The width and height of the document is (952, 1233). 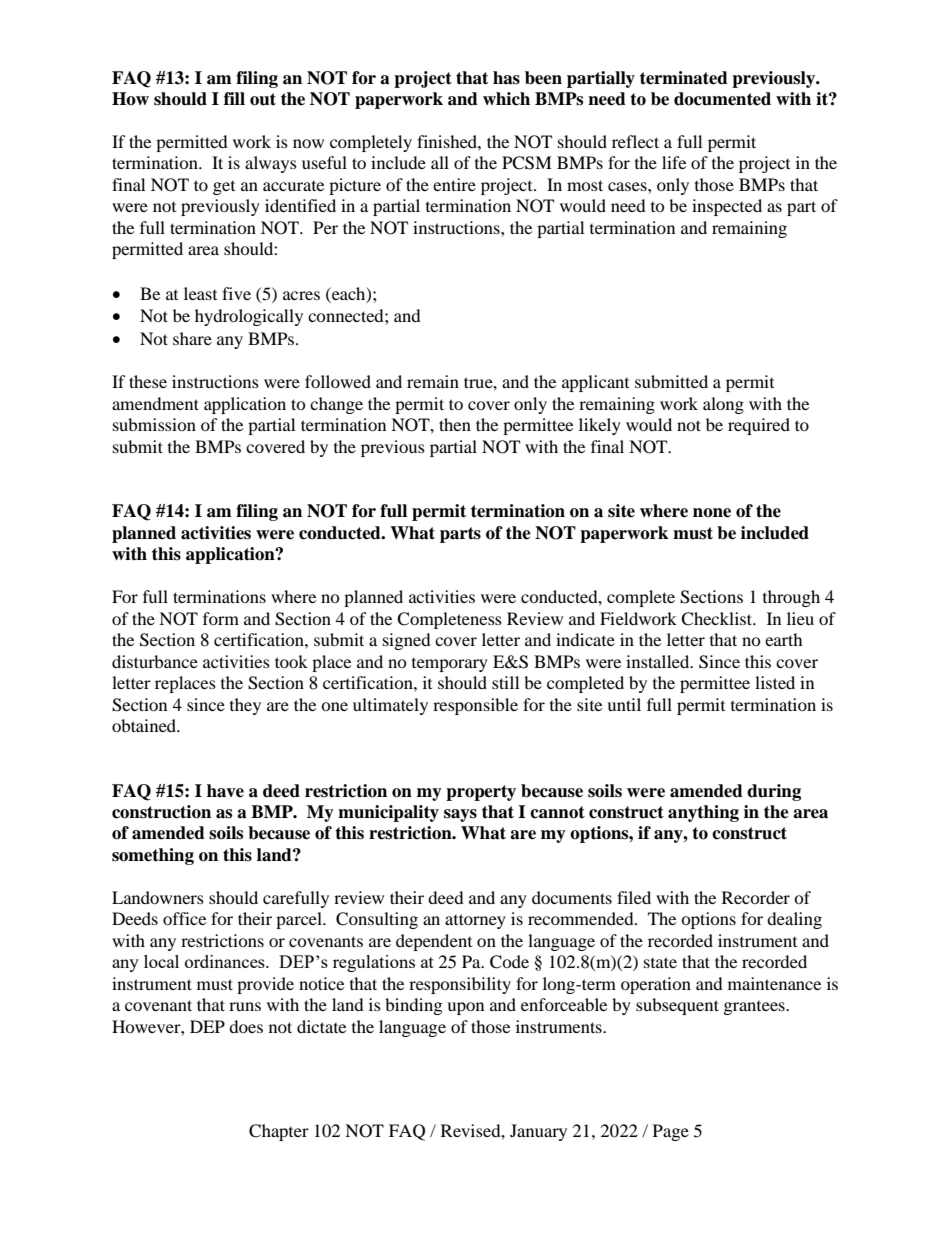 What do you see at coordinates (538, 1132) in the document?
I see `January` at bounding box center [538, 1132].
